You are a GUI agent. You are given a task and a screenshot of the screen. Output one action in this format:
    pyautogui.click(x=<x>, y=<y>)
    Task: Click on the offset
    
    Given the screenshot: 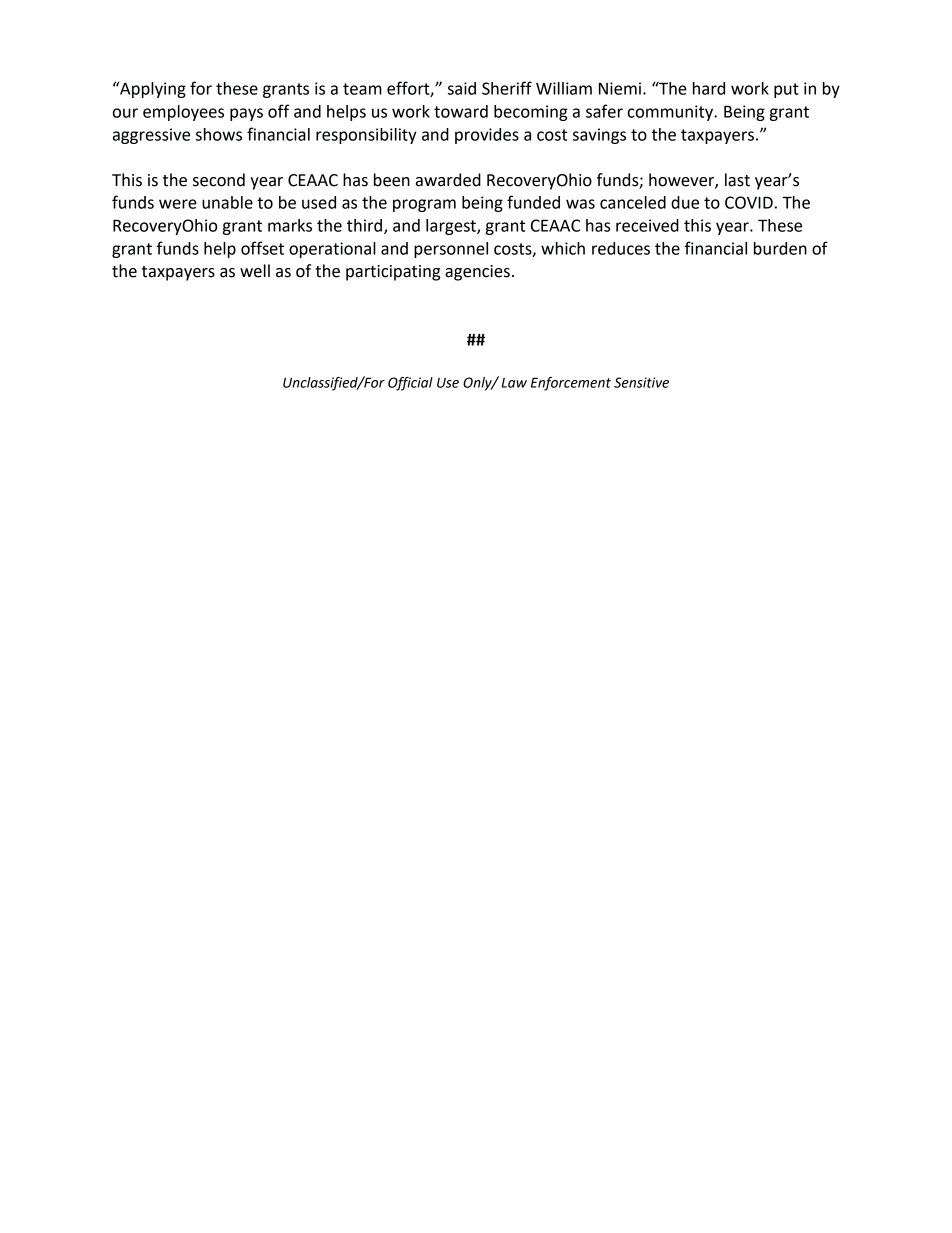 What is the action you would take?
    pyautogui.click(x=262, y=248)
